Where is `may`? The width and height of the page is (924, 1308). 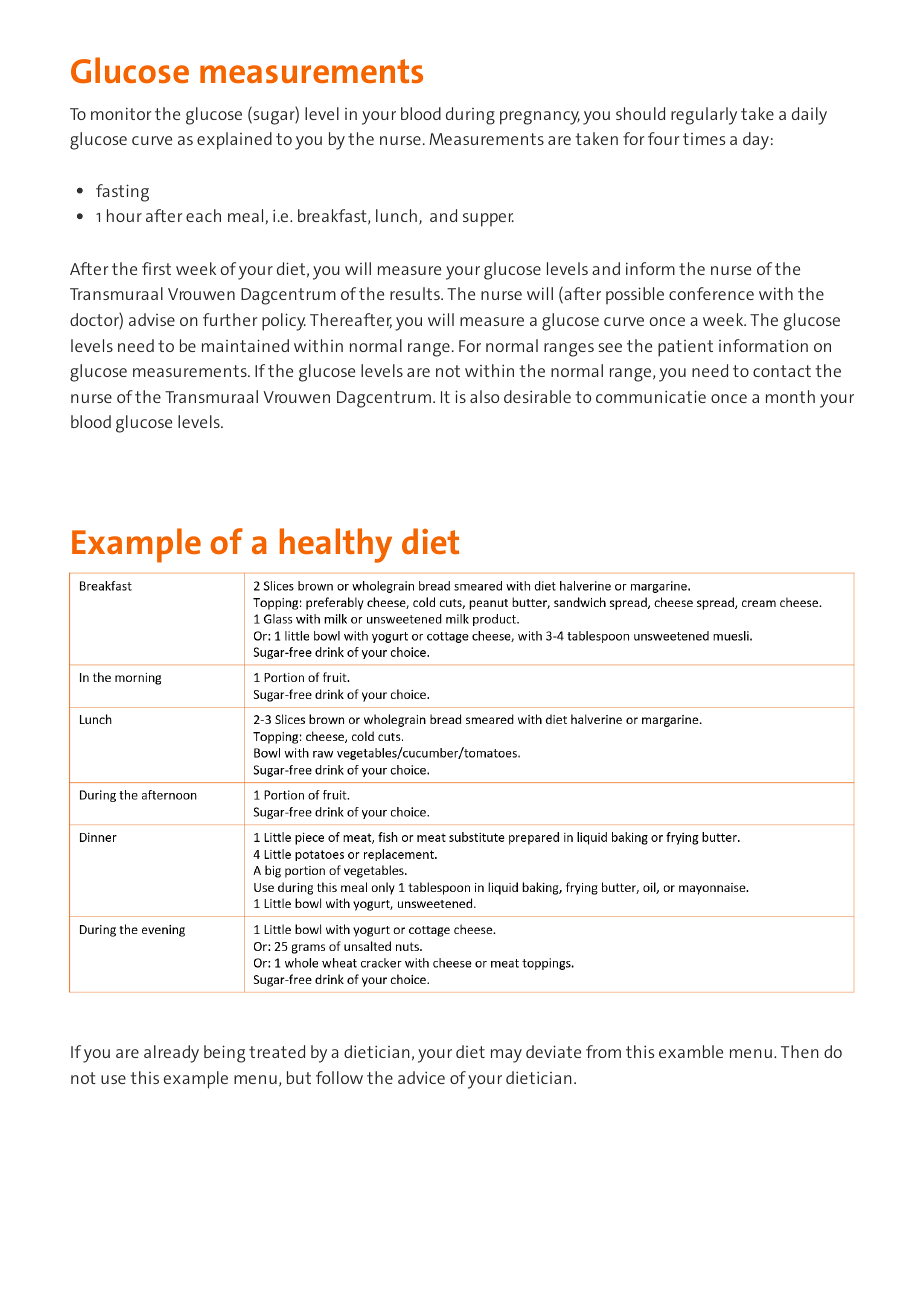 may is located at coordinates (506, 1056).
